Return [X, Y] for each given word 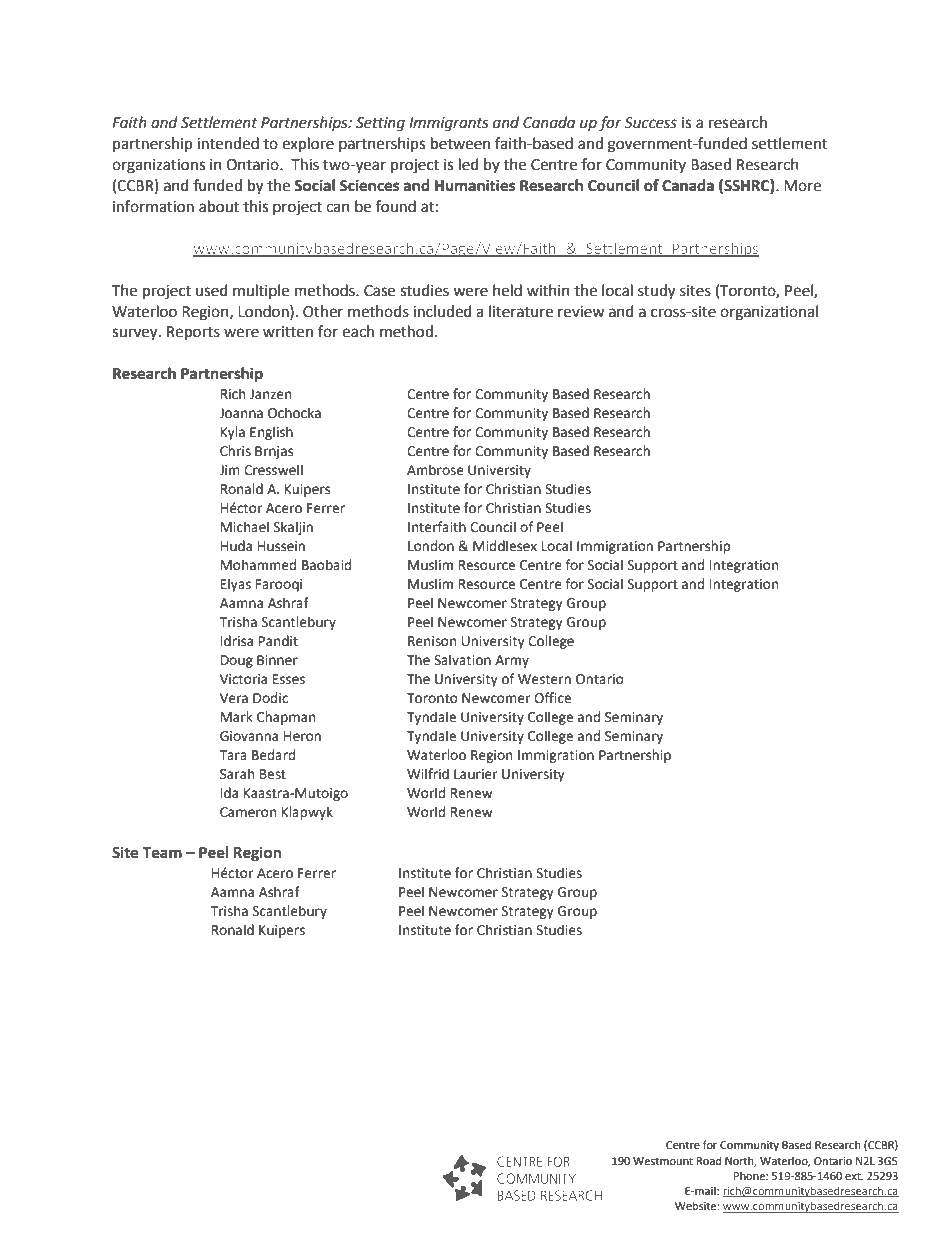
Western [544, 679]
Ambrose [435, 470]
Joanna [241, 413]
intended [228, 143]
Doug [237, 661]
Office [552, 698]
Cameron [248, 812]
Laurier [475, 774]
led [469, 164]
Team [162, 853]
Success [650, 123]
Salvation [462, 660]
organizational [769, 313]
